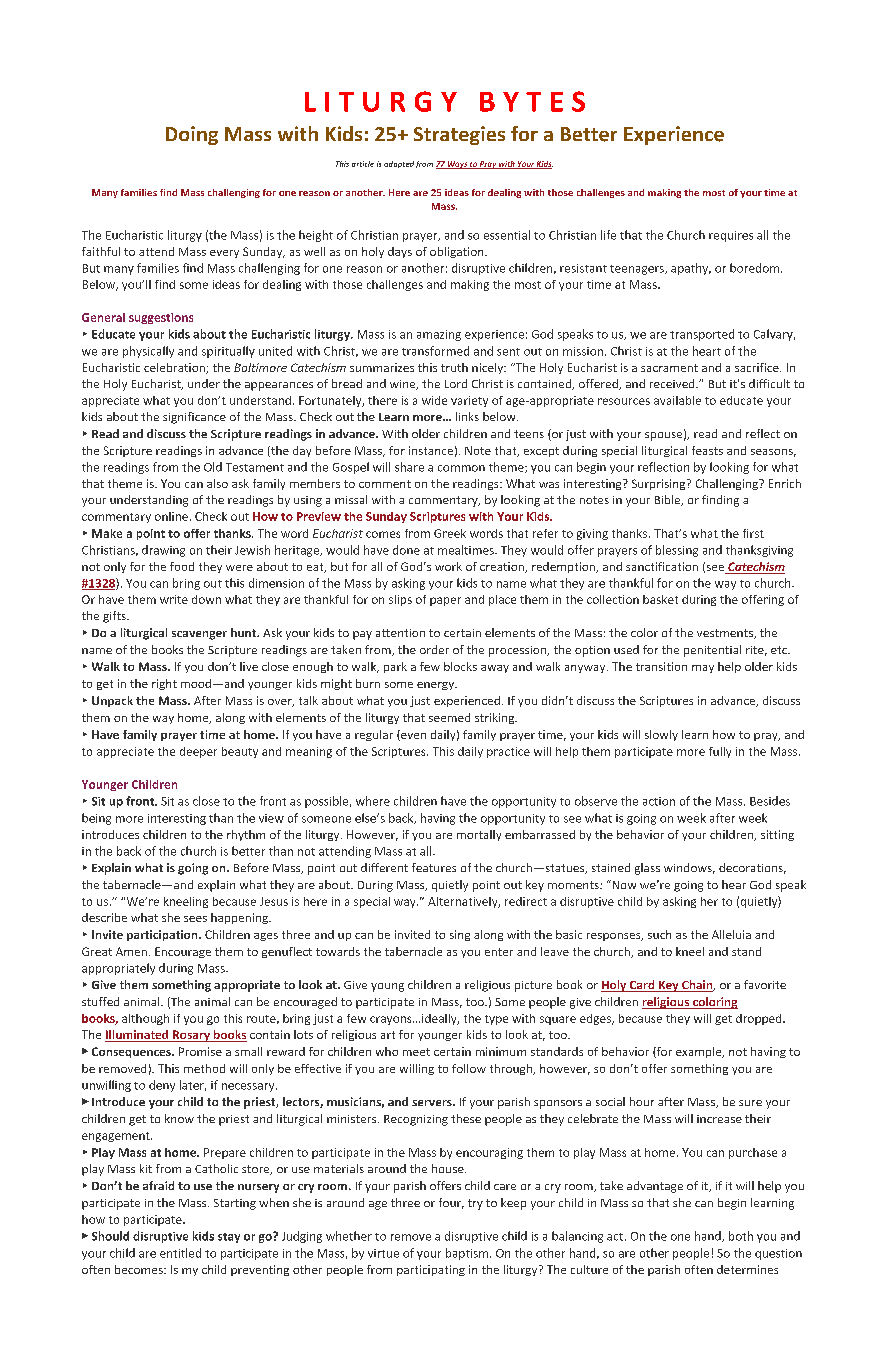  What do you see at coordinates (731, 236) in the page?
I see `requires` at bounding box center [731, 236].
